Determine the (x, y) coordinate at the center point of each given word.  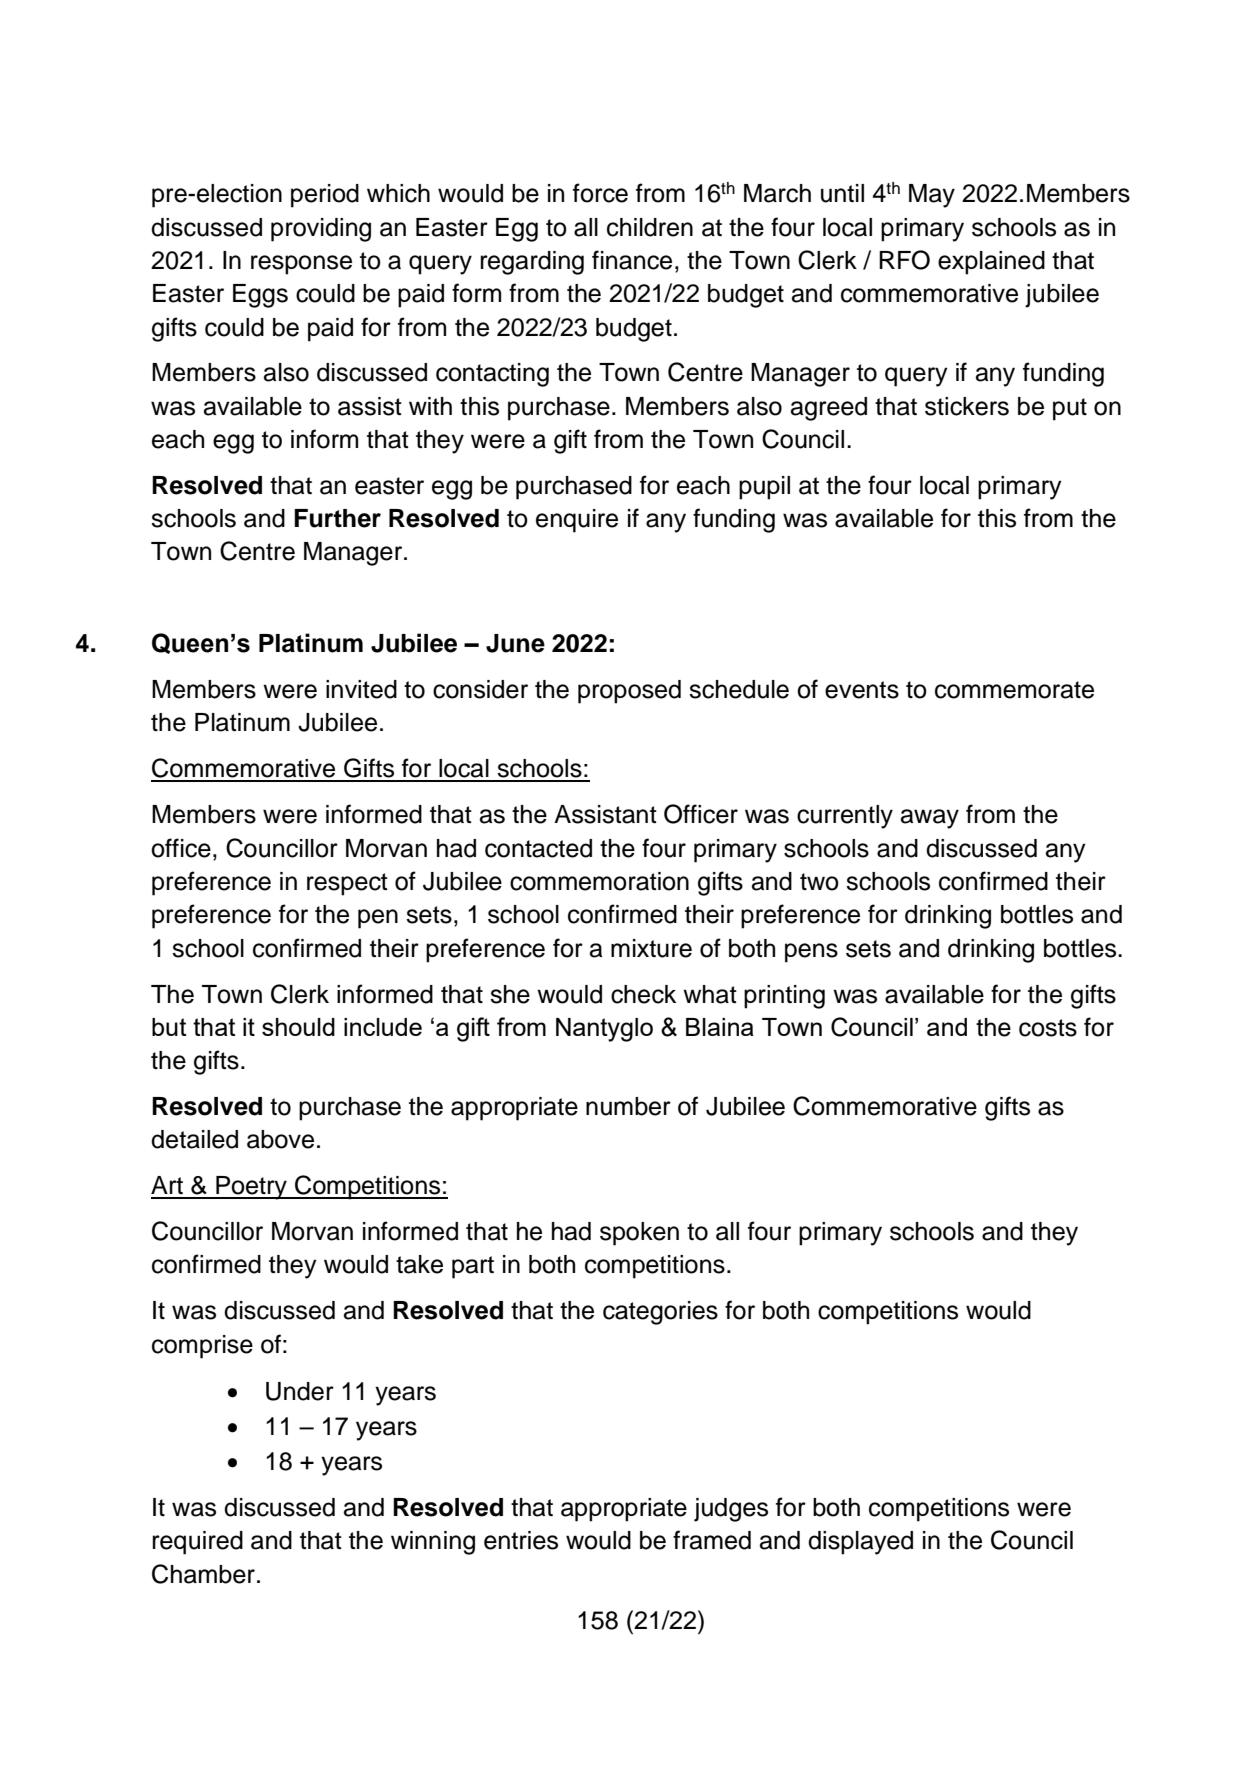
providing (321, 230)
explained (991, 263)
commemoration (599, 881)
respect (347, 884)
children (650, 227)
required (198, 1543)
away (930, 819)
